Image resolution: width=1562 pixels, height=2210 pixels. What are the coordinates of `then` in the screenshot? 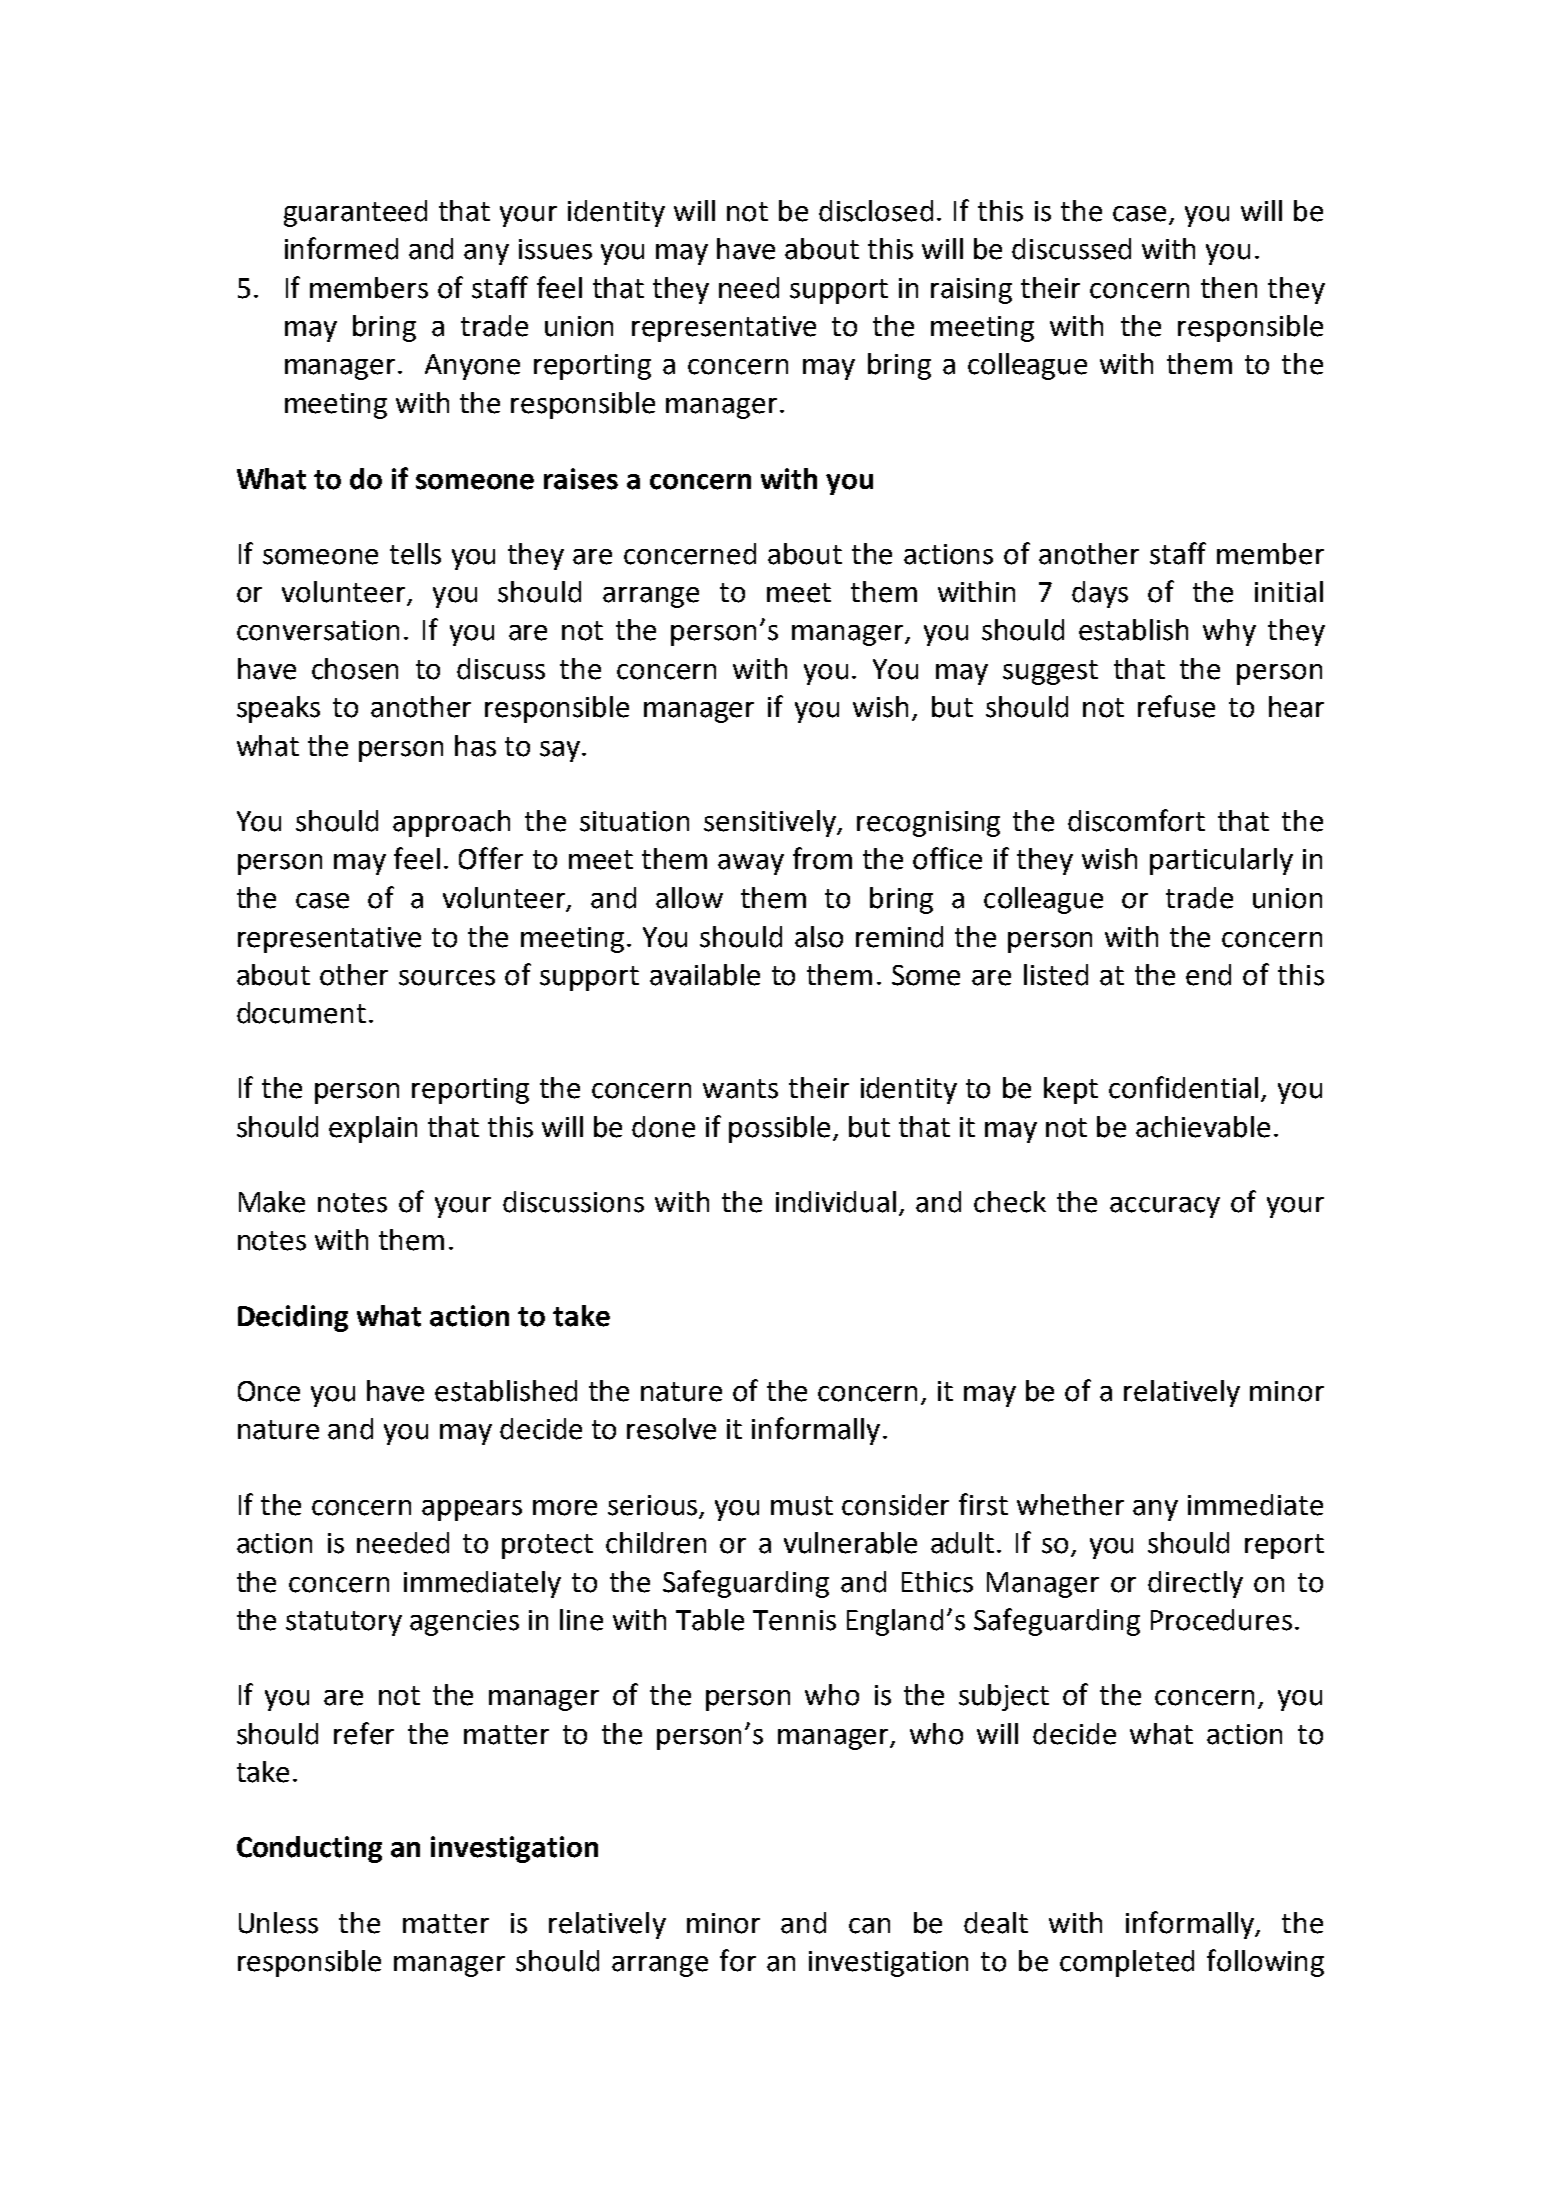 It's located at (1229, 288).
